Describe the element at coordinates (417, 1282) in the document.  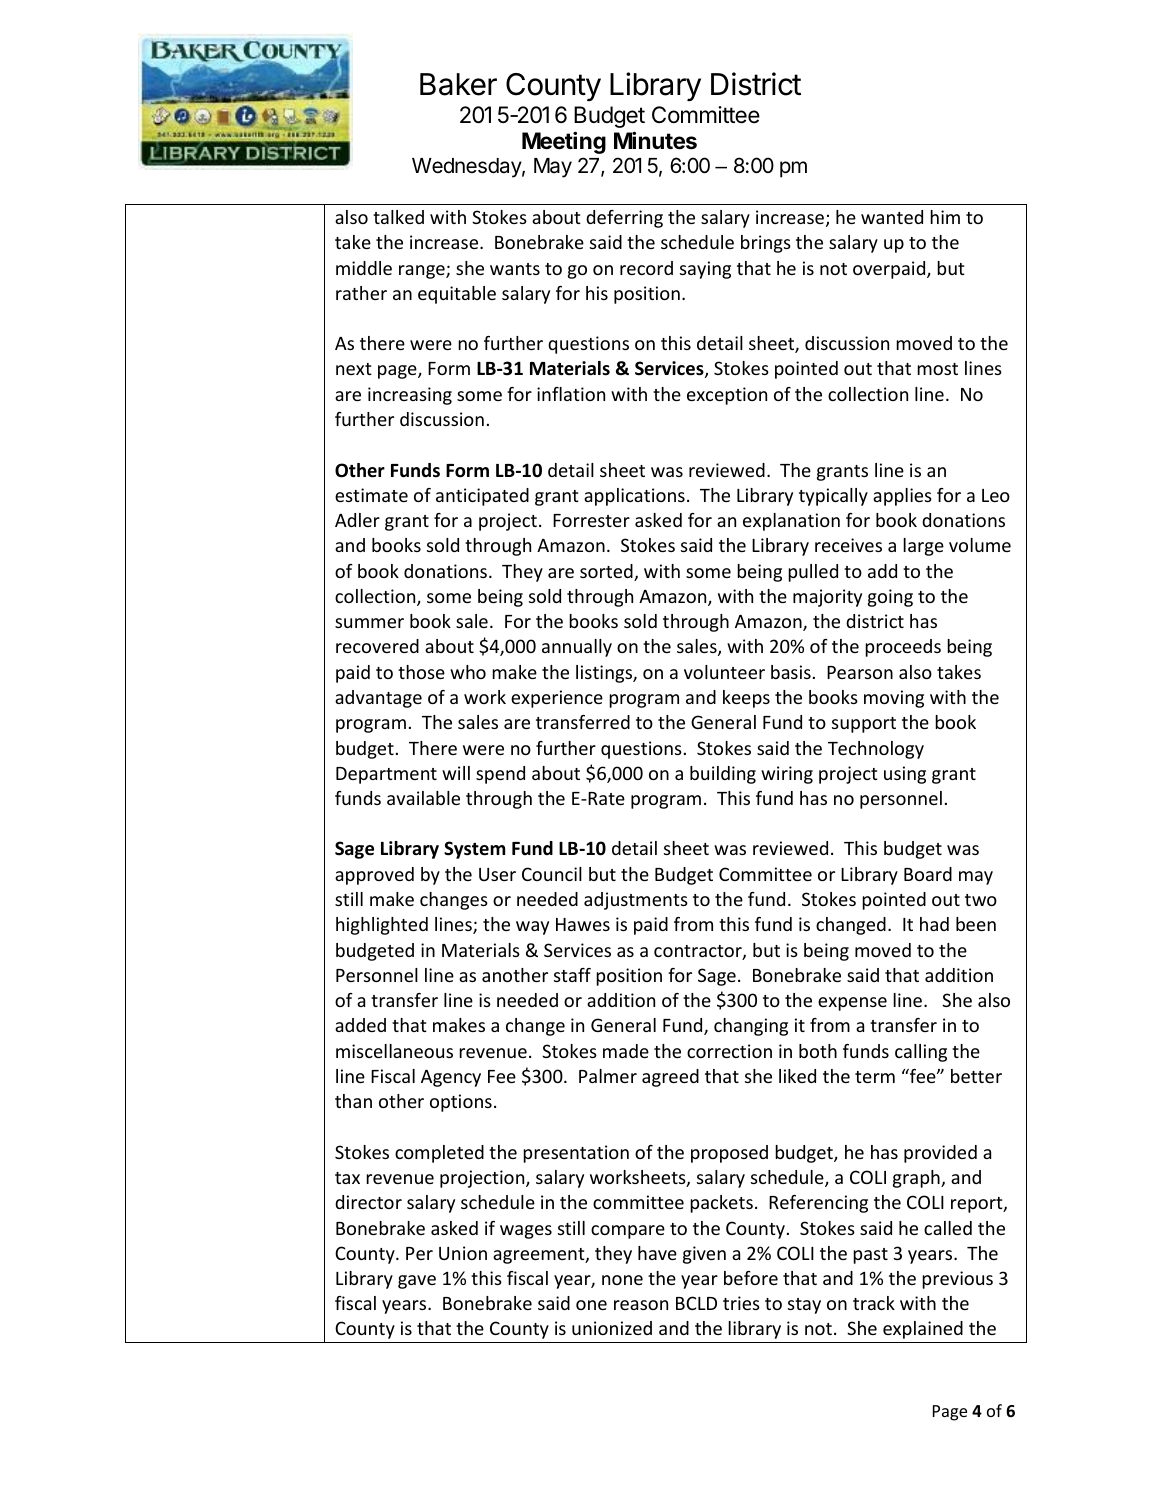
I see `gave` at that location.
